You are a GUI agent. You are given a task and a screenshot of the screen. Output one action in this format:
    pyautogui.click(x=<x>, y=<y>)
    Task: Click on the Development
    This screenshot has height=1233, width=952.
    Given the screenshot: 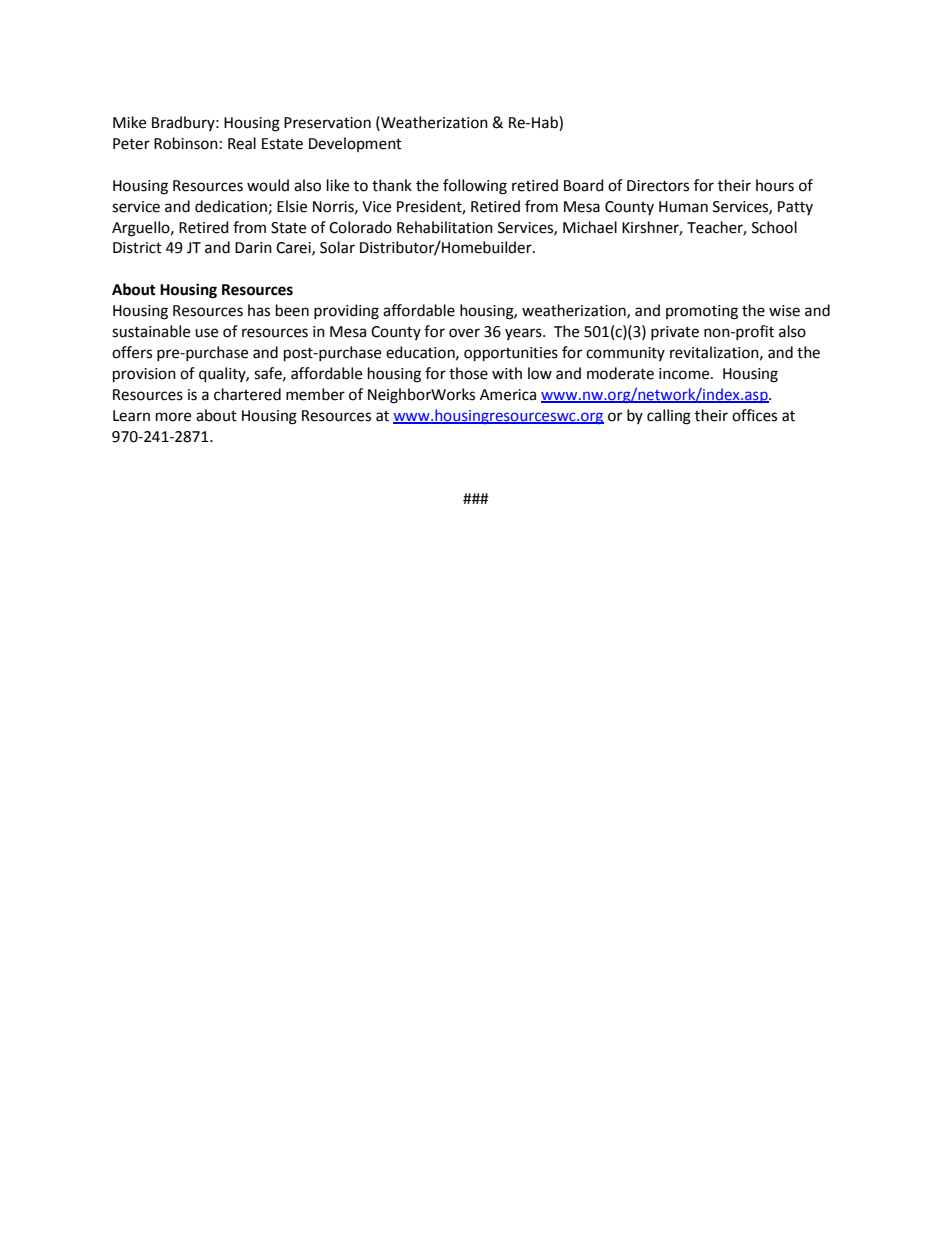 What is the action you would take?
    pyautogui.click(x=355, y=144)
